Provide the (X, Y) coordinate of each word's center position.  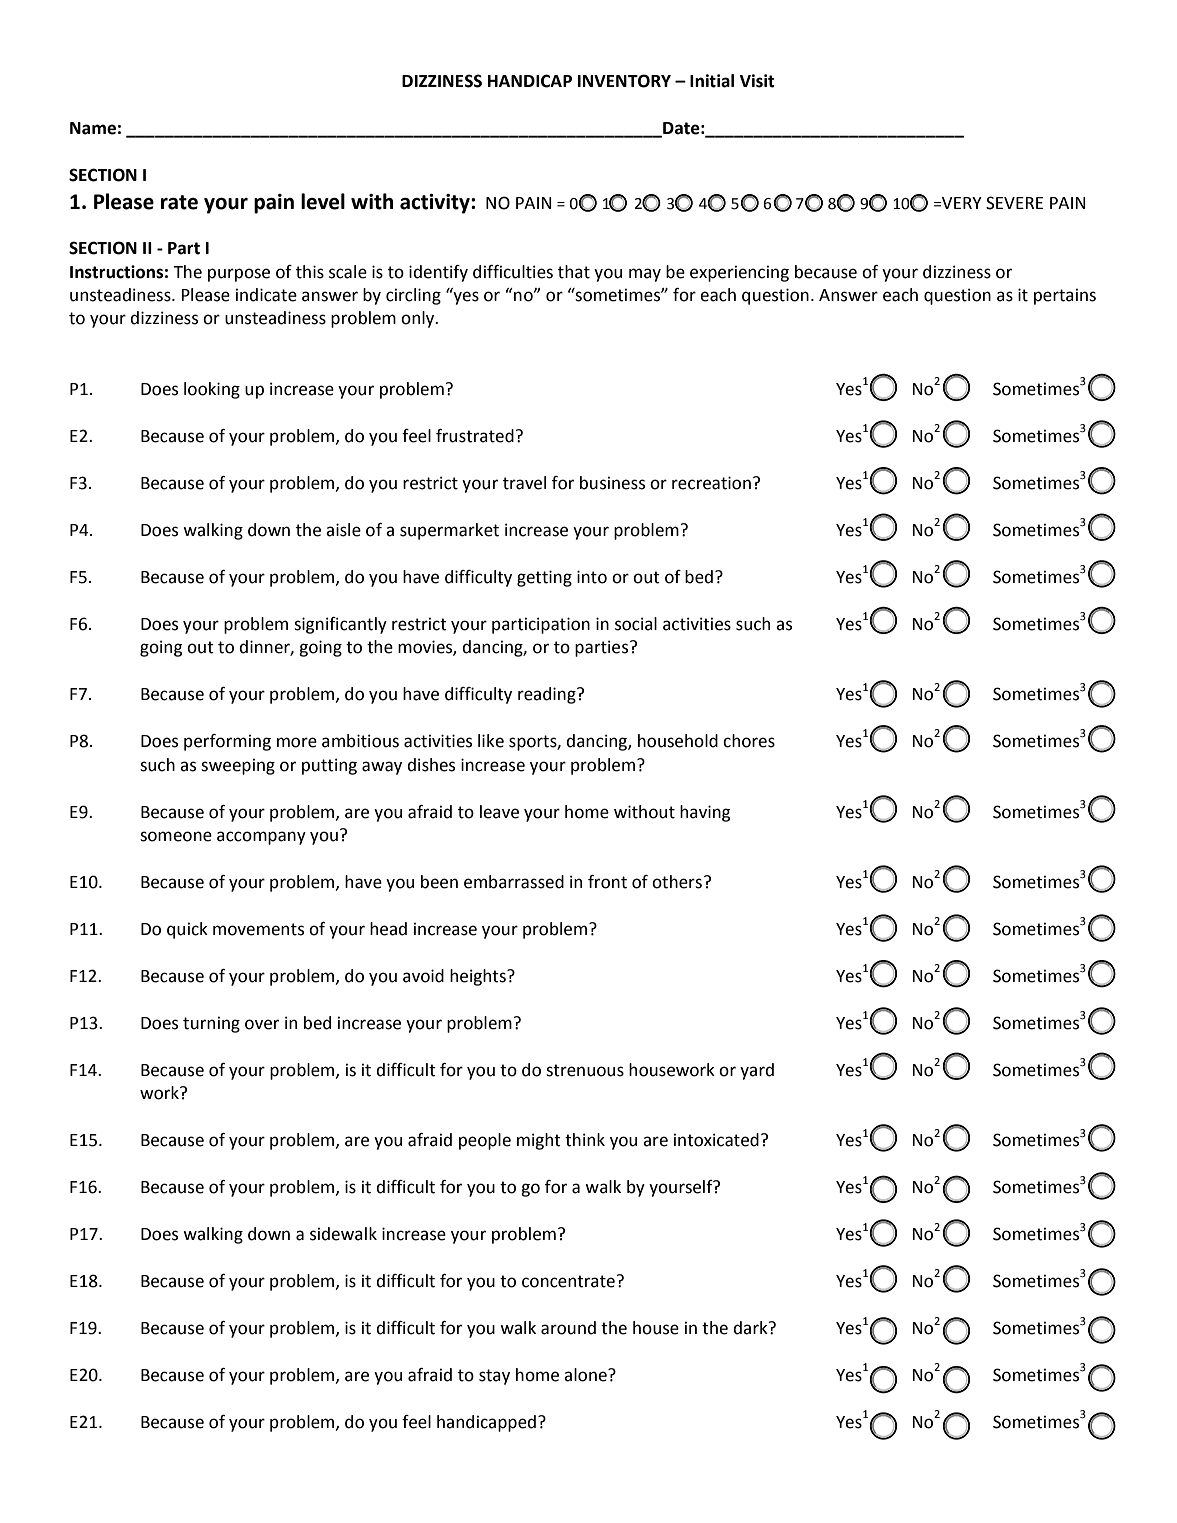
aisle (343, 530)
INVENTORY (624, 81)
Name (93, 128)
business (612, 483)
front (607, 882)
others (677, 882)
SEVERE (1014, 203)
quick (187, 930)
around (568, 1328)
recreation (711, 483)
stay (494, 1377)
